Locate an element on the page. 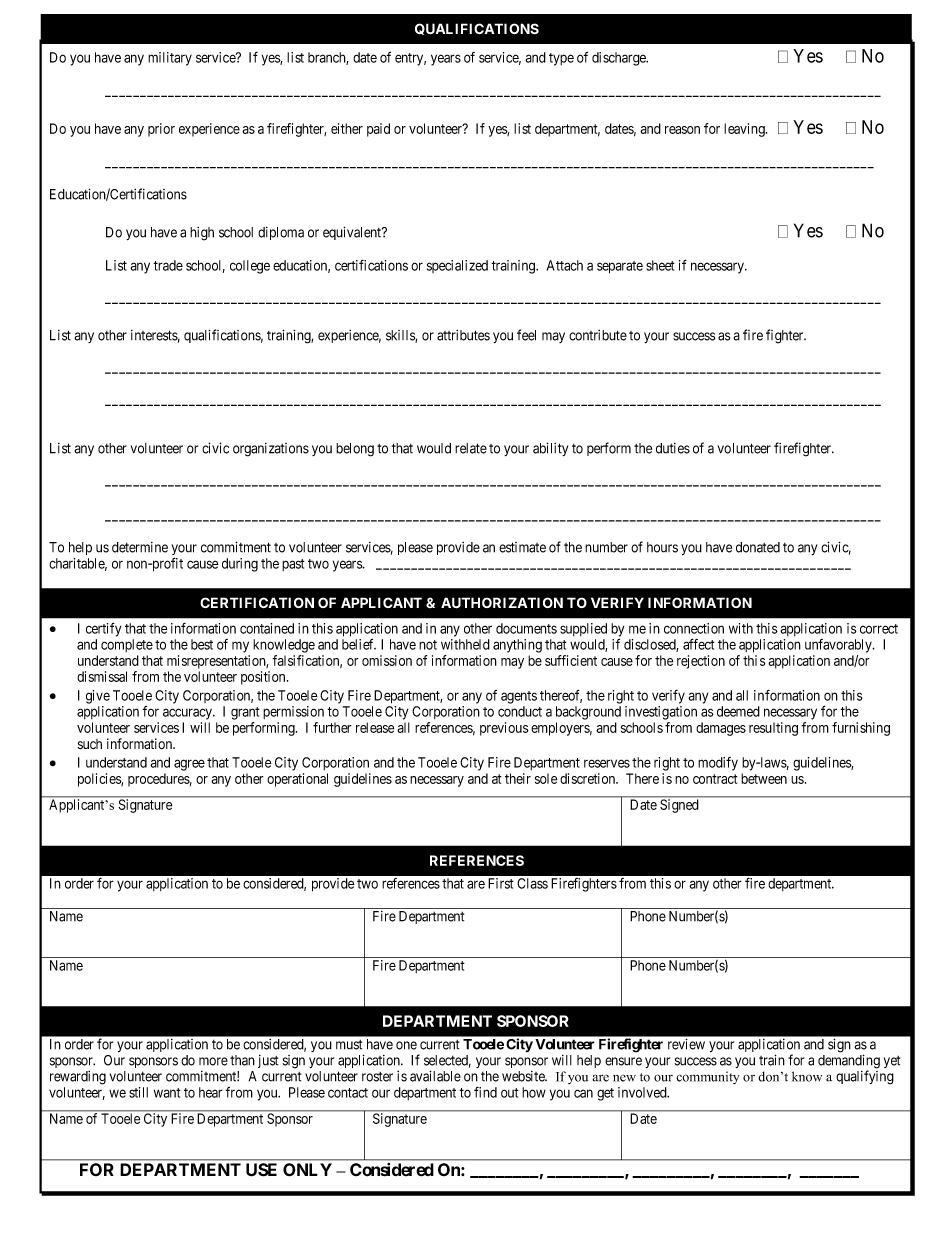 This page has height=1233, width=952. correct is located at coordinates (879, 629).
